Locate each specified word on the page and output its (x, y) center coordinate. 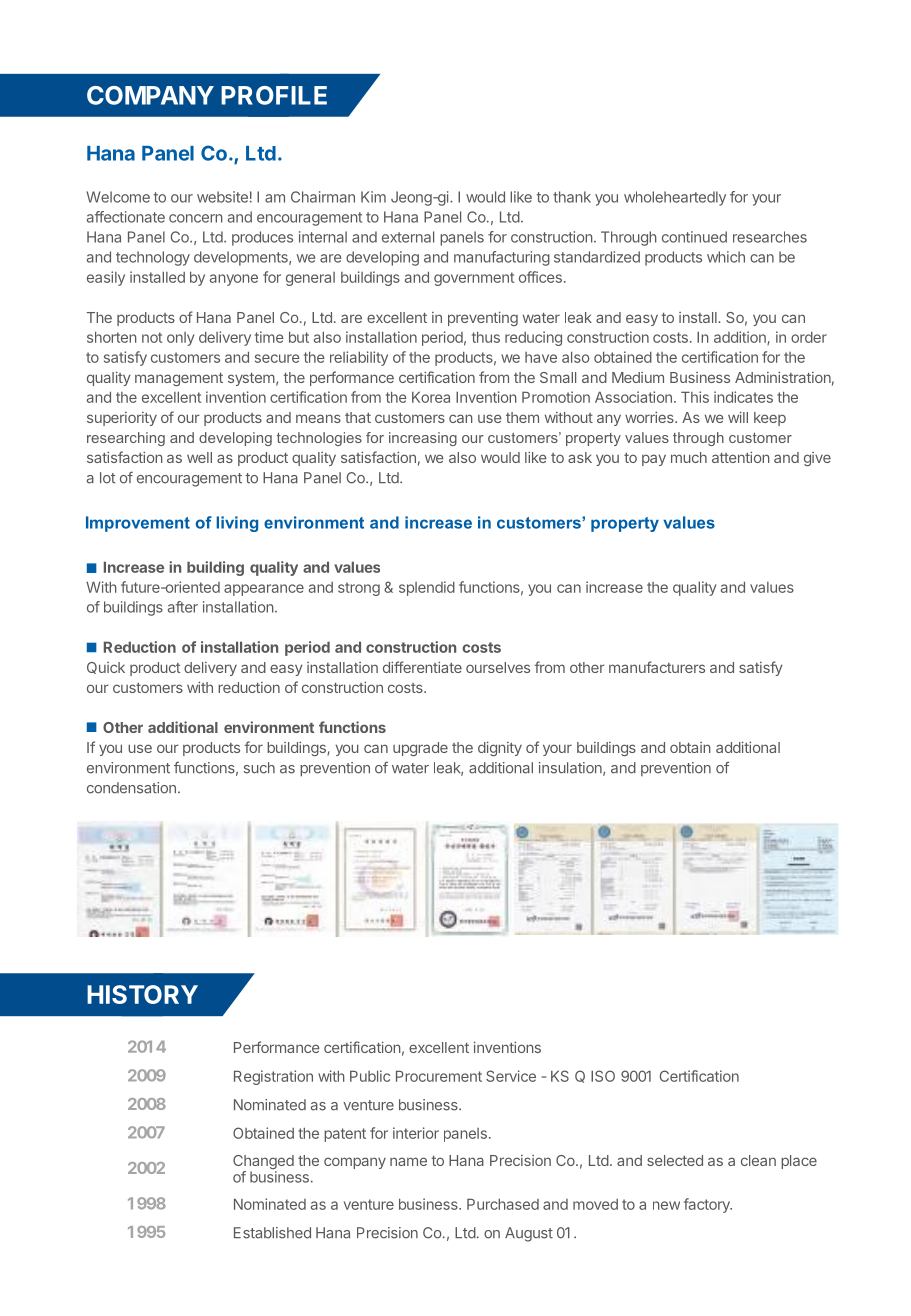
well (199, 457)
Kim (373, 197)
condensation (131, 788)
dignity (500, 748)
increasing (423, 439)
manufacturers (657, 667)
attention (741, 457)
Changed (263, 1163)
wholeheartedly (675, 198)
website (222, 197)
